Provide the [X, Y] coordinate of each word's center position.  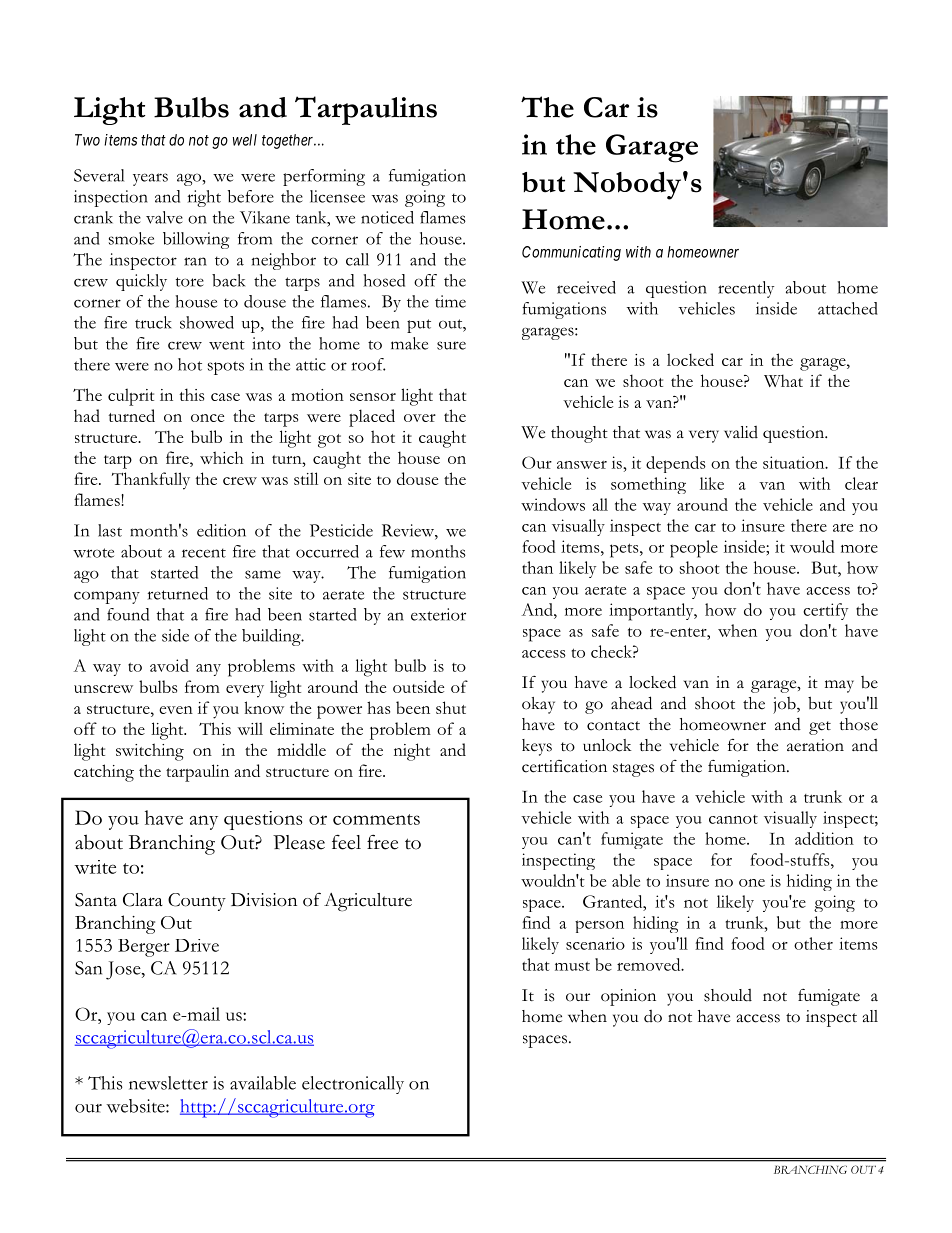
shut [451, 707]
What [783, 380]
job [785, 705]
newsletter [168, 1083]
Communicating [571, 253]
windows [553, 504]
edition [221, 530]
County [197, 902]
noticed [387, 217]
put [419, 326]
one [752, 883]
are [843, 528]
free [382, 842]
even [176, 710]
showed [207, 322]
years [150, 179]
